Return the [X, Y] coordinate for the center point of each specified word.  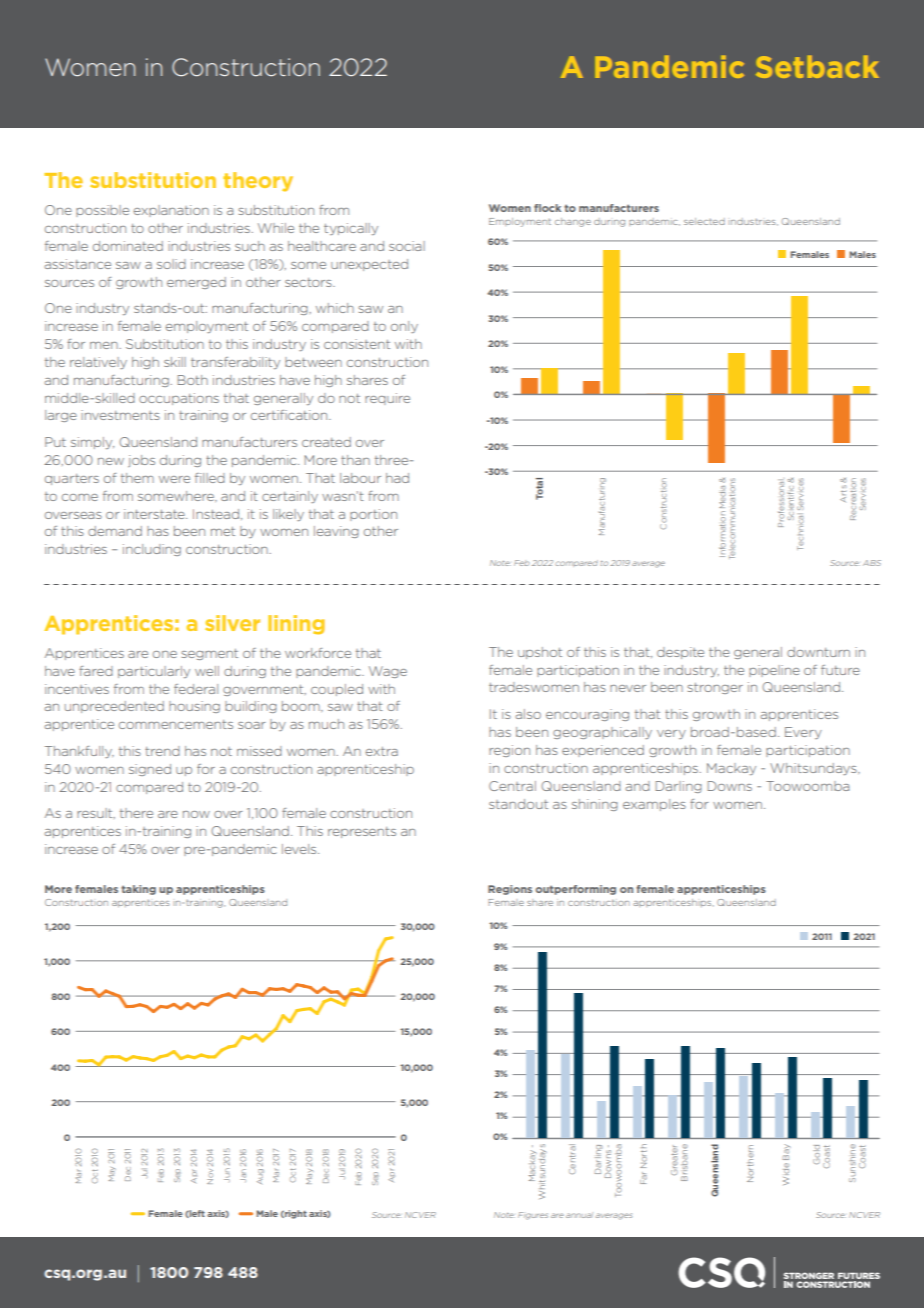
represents [362, 832]
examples [654, 805]
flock [547, 208]
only [404, 327]
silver [232, 623]
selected [704, 221]
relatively [98, 363]
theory [258, 182]
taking [138, 890]
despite [680, 653]
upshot [540, 653]
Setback [817, 66]
